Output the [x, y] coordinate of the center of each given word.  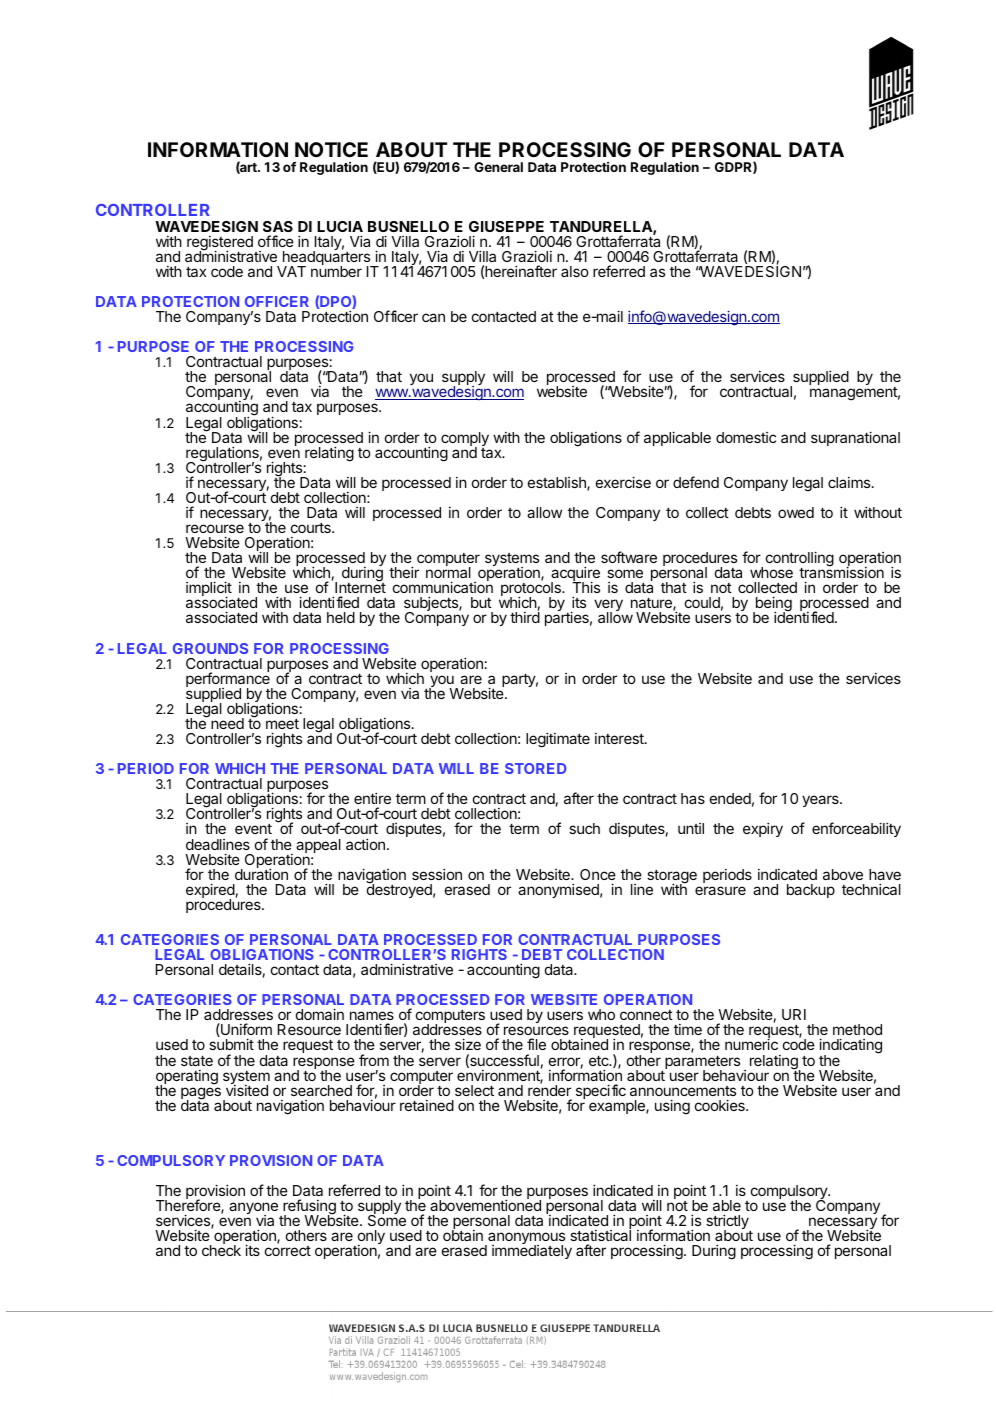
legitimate [558, 740]
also [575, 271]
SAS [278, 226]
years [821, 801]
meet [282, 724]
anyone [253, 1209]
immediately [532, 1252]
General [498, 167]
